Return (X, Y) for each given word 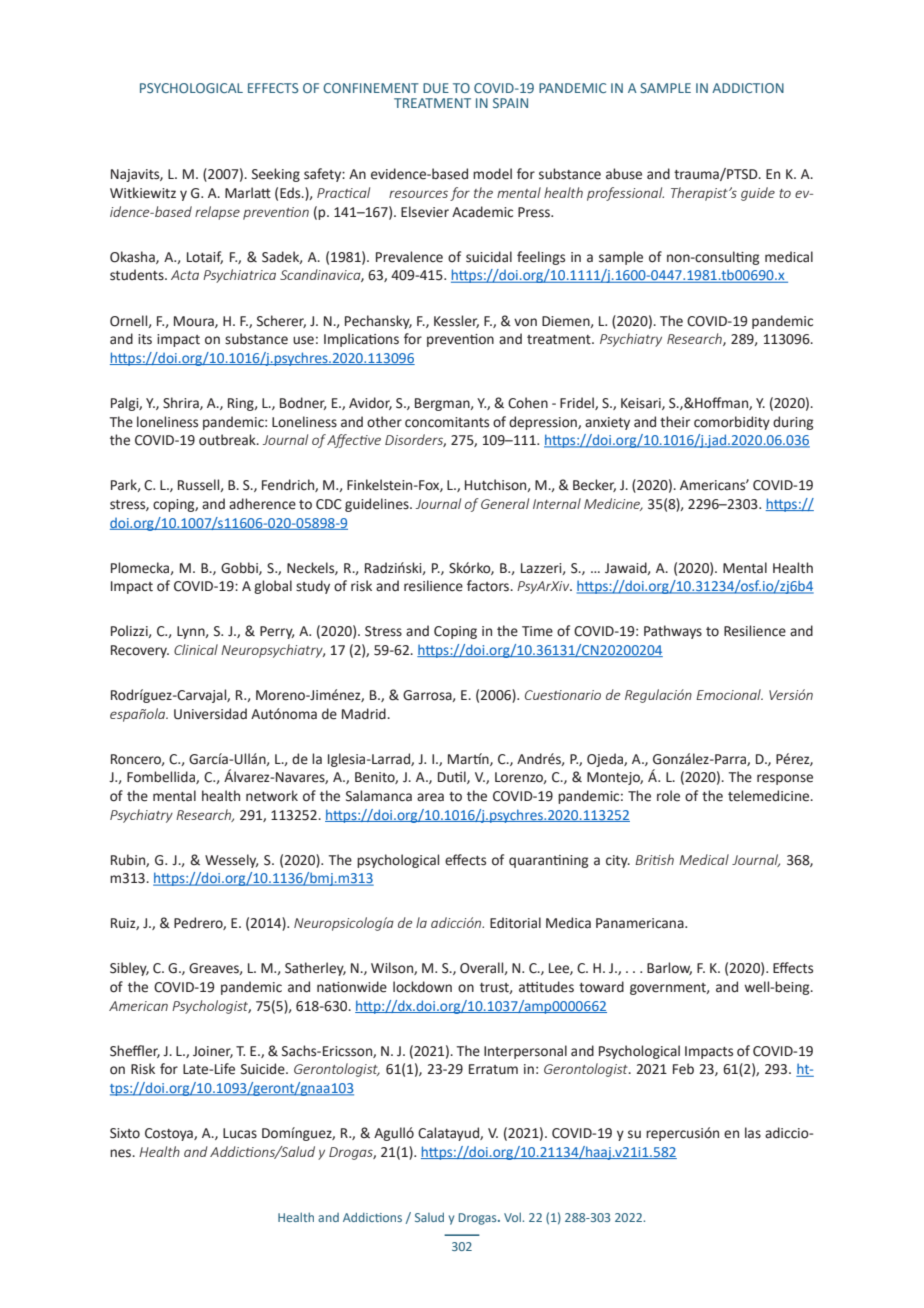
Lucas (240, 1133)
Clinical (196, 649)
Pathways (673, 632)
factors (489, 586)
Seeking (276, 175)
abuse (624, 174)
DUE (436, 88)
